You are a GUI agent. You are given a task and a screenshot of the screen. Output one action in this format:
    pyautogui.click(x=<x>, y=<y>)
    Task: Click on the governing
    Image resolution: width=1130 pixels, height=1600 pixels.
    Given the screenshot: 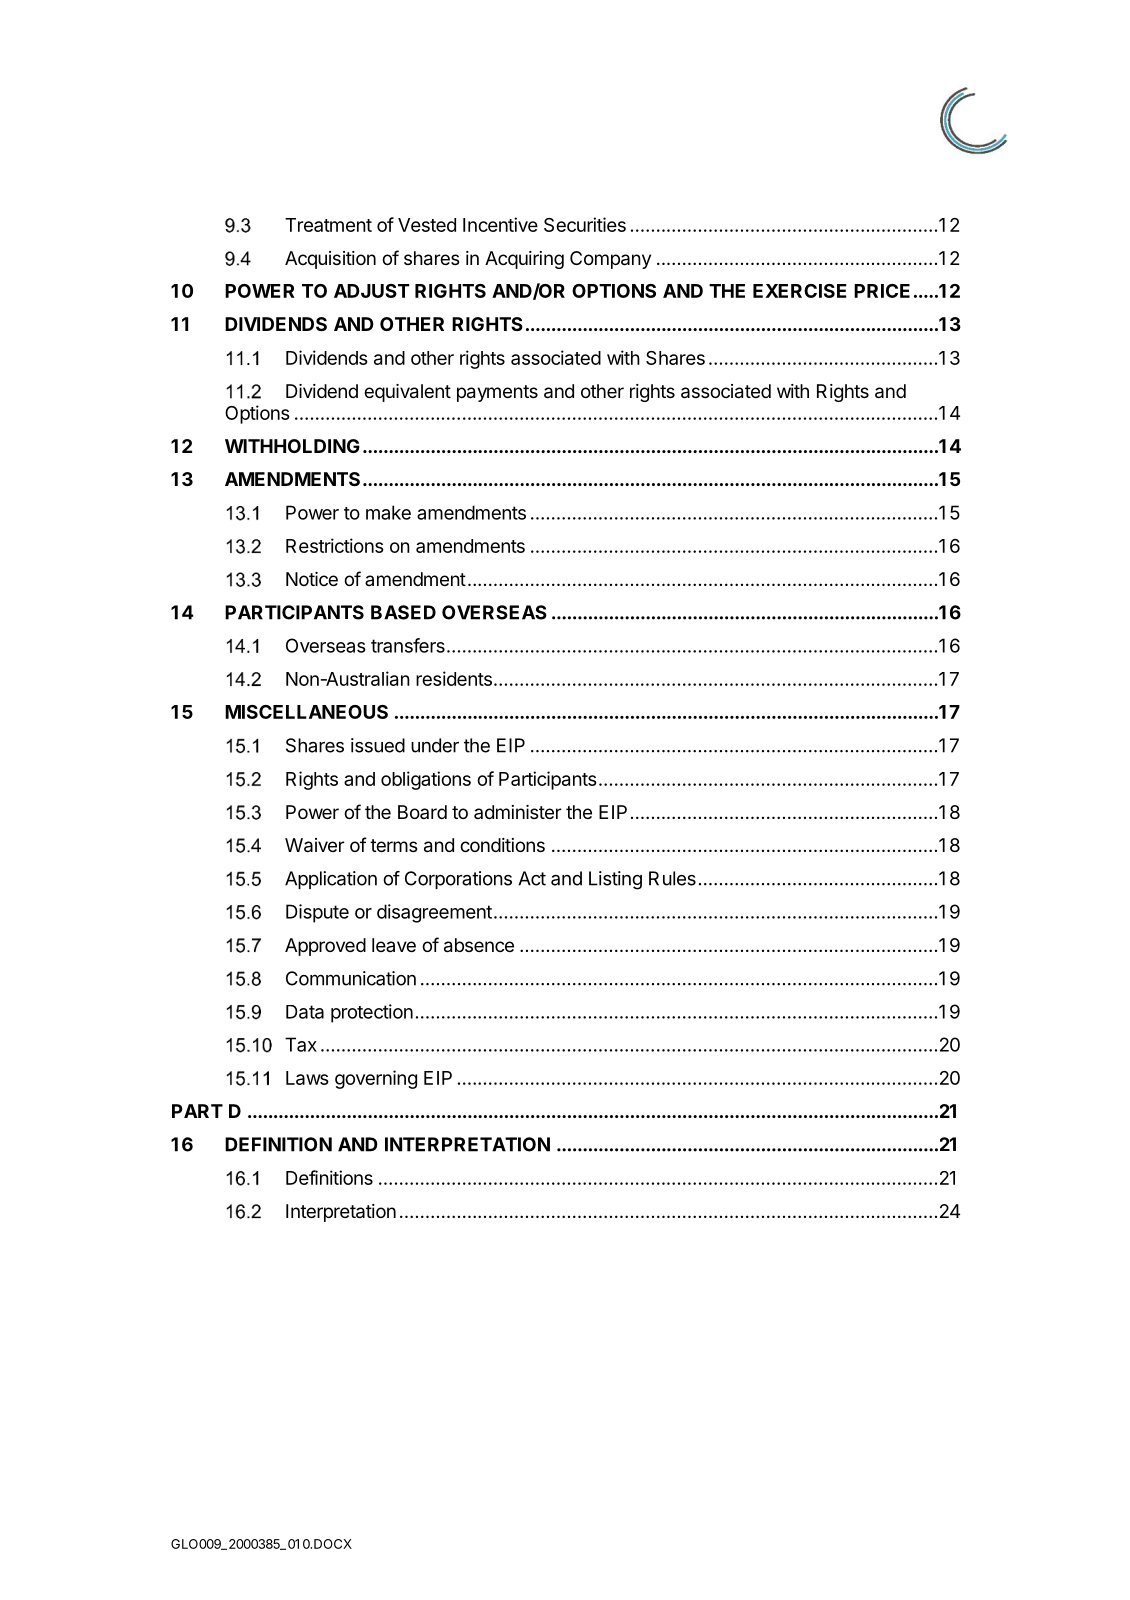 What is the action you would take?
    pyautogui.click(x=376, y=1079)
